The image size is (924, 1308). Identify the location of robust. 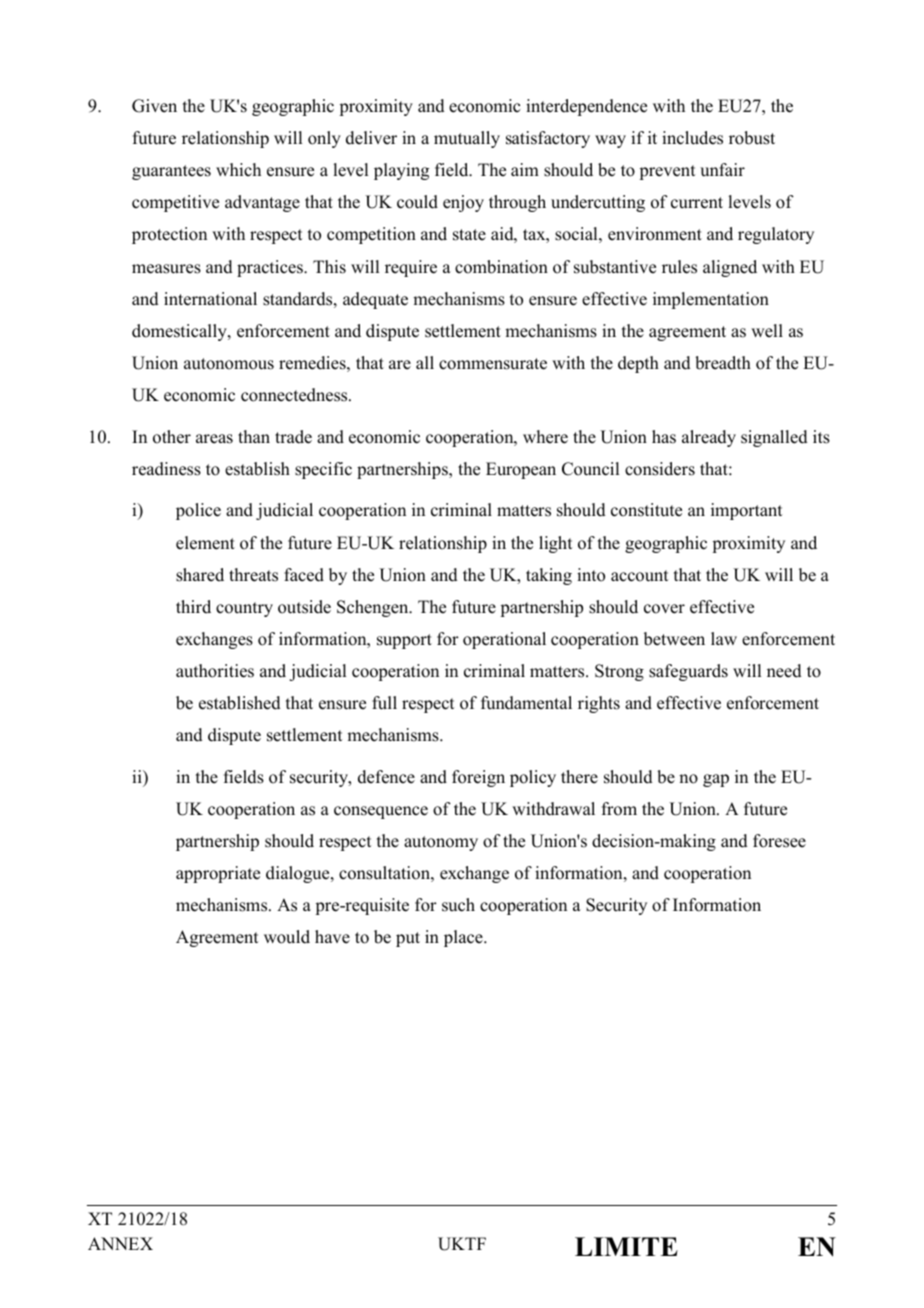
(752, 138).
